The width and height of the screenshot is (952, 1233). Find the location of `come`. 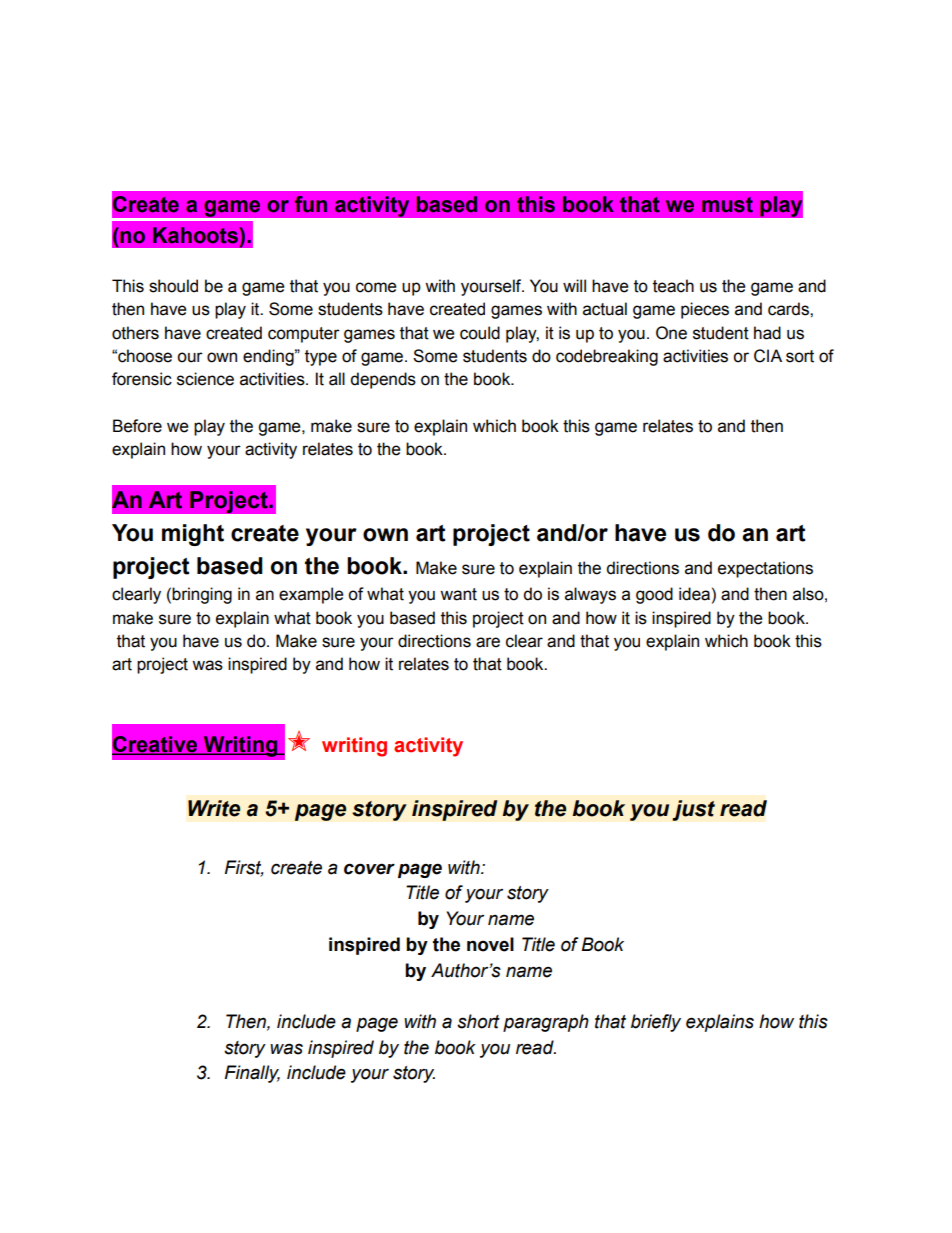

come is located at coordinates (376, 287).
